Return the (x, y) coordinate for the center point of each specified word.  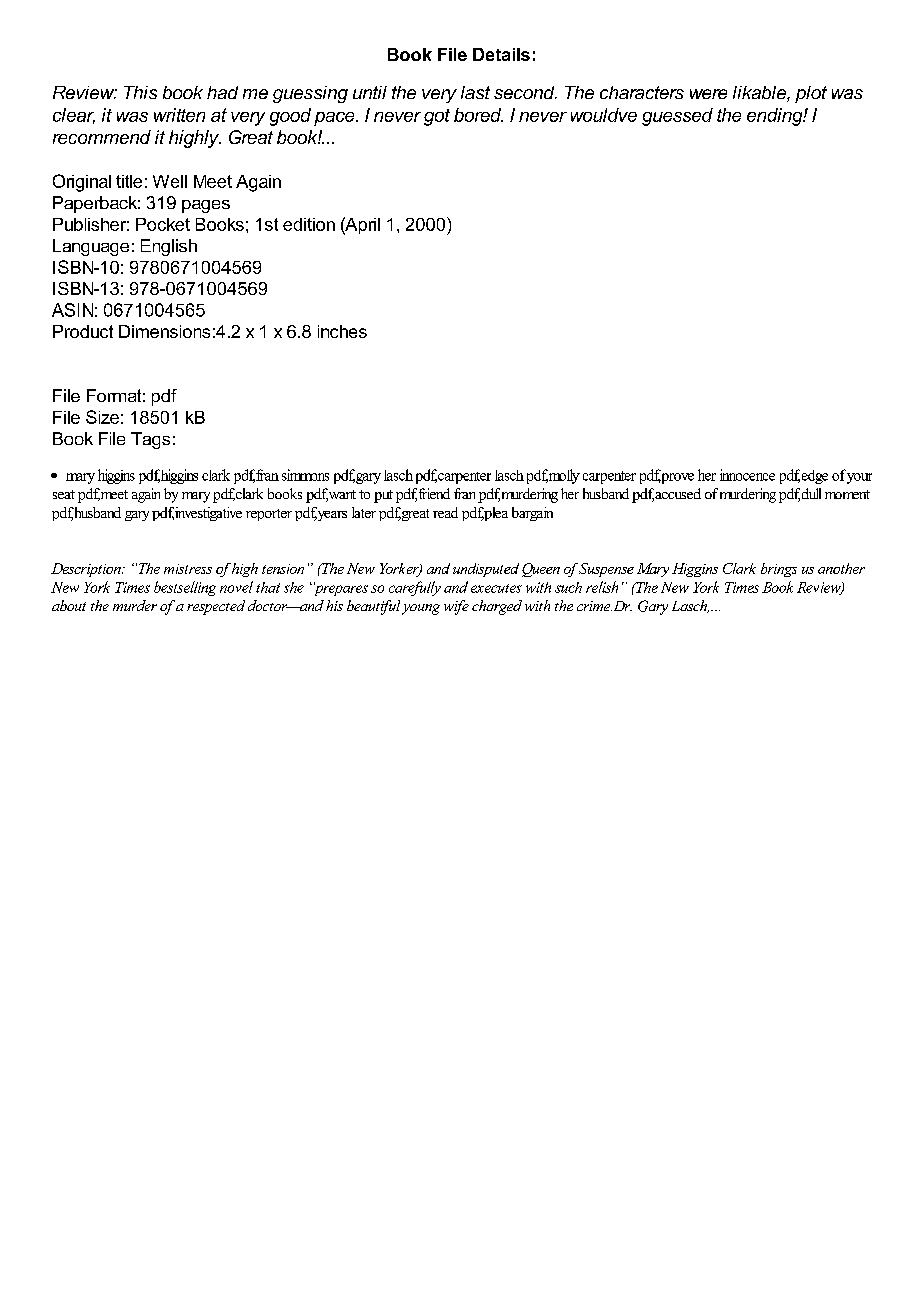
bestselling (185, 588)
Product (83, 331)
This (140, 92)
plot (811, 94)
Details (501, 54)
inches (342, 331)
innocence (747, 475)
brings (779, 570)
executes (496, 588)
